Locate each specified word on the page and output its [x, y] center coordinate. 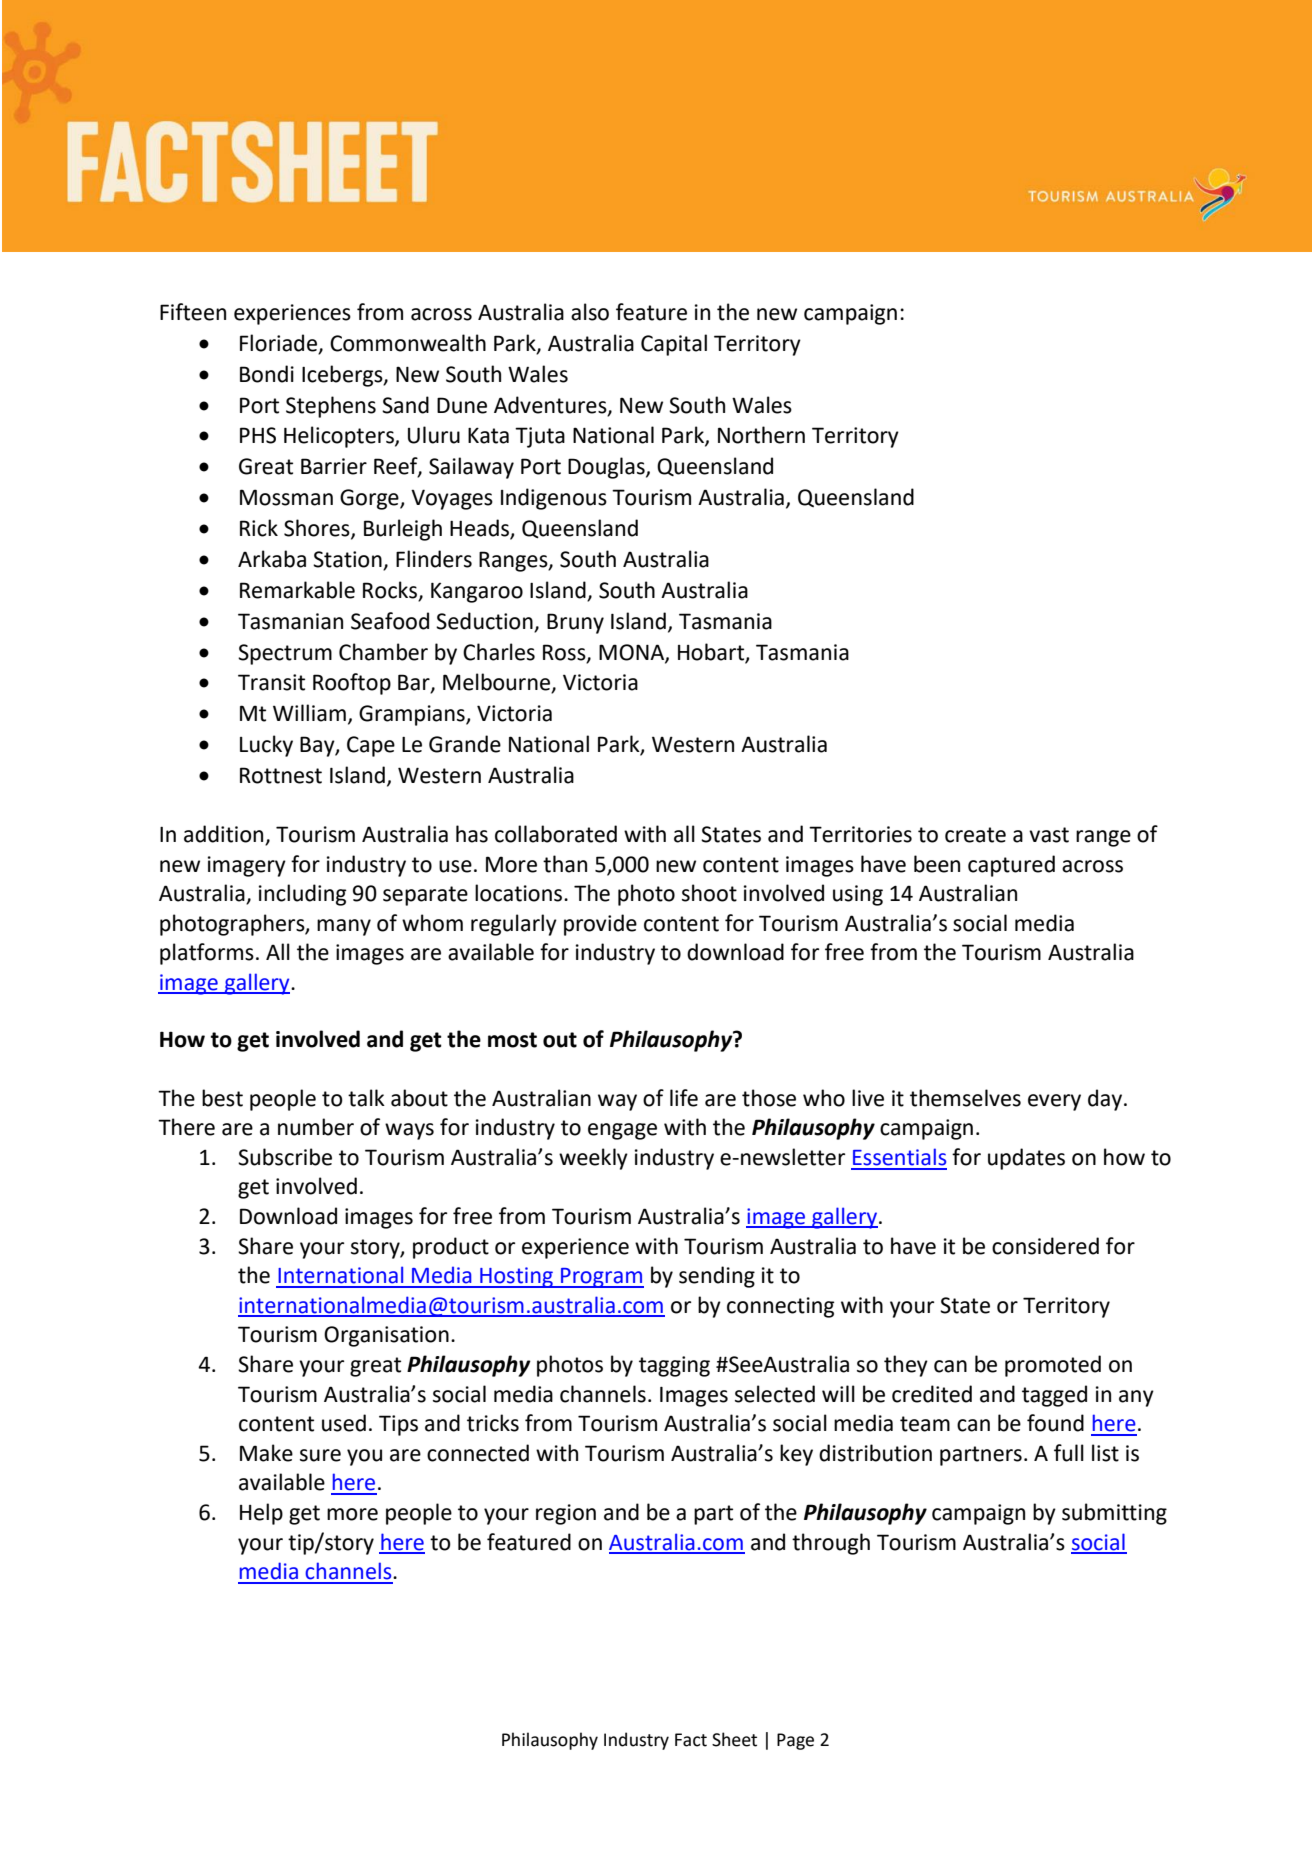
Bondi [267, 374]
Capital [674, 345]
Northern [761, 435]
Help [261, 1514]
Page [795, 1741]
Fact [691, 1740]
